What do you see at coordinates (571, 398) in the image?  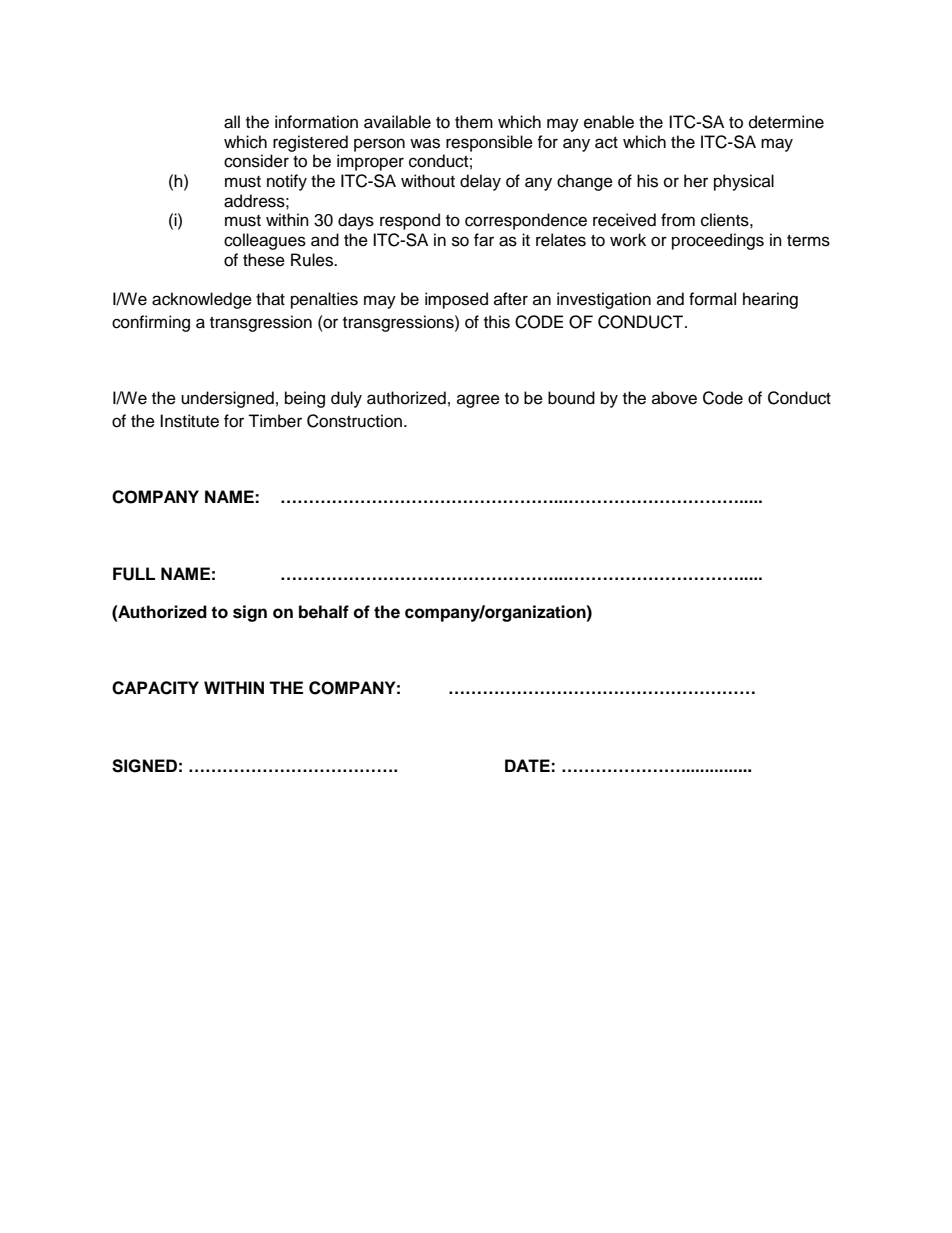 I see `bound` at bounding box center [571, 398].
